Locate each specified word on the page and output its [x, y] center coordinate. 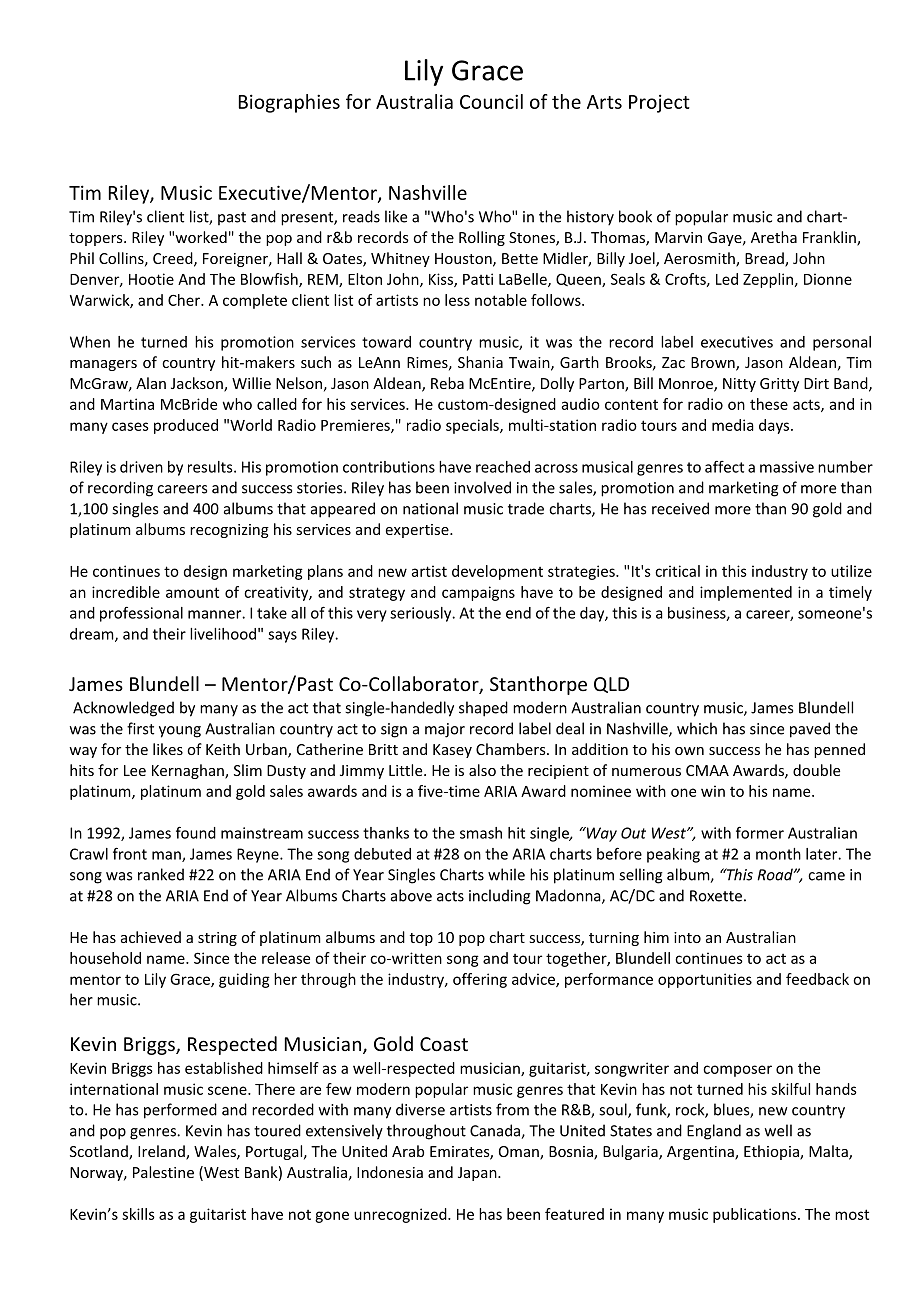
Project [659, 103]
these [769, 404]
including [500, 897]
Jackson [198, 384]
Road [776, 874]
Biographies [289, 103]
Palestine [163, 1172]
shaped [483, 709]
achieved [151, 937]
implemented [746, 593]
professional [141, 614]
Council [491, 101]
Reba [447, 383]
